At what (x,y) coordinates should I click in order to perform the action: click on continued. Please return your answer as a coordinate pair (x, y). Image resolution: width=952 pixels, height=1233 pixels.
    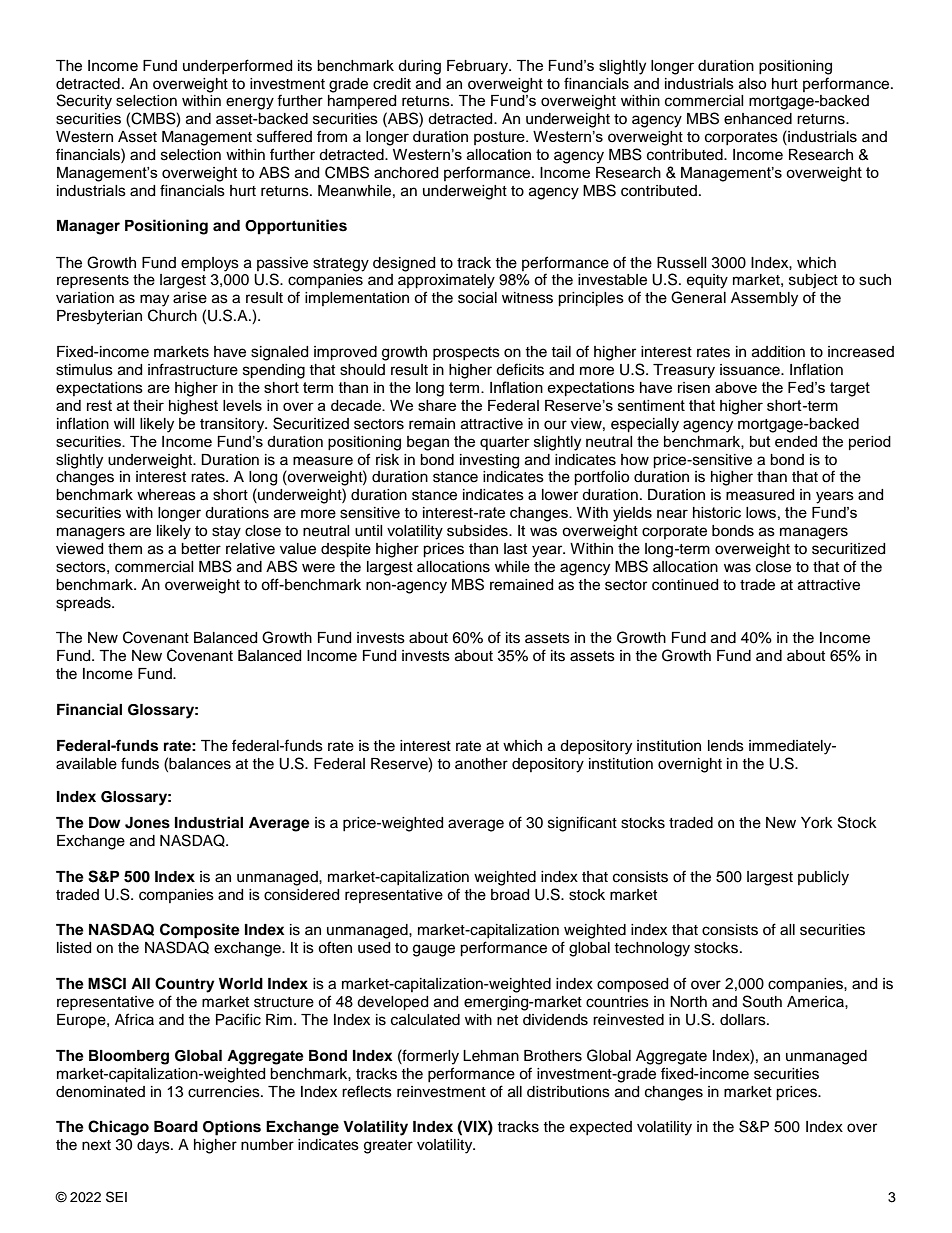
    Looking at the image, I should click on (685, 585).
